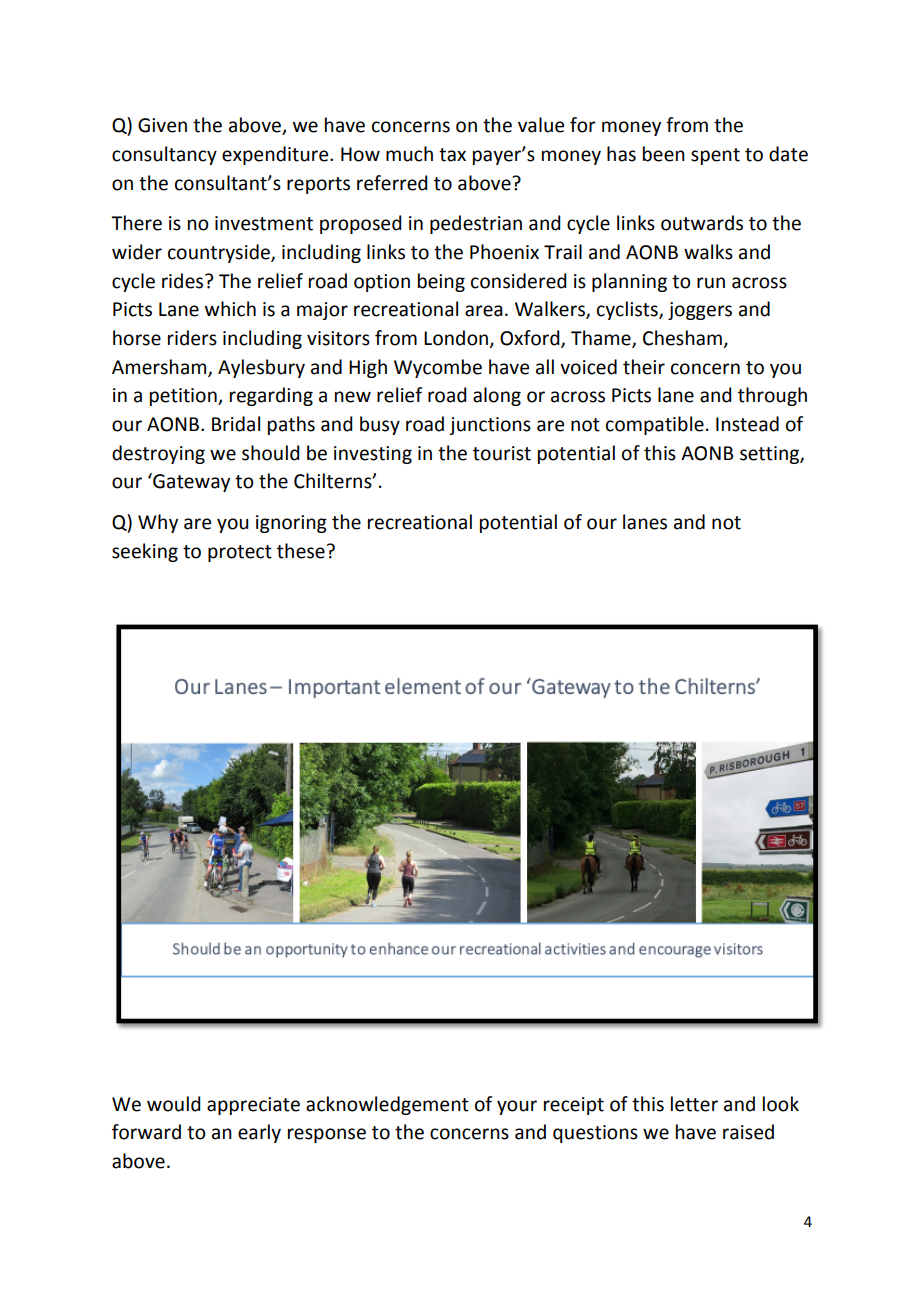 The width and height of the page is (924, 1308). What do you see at coordinates (164, 155) in the page?
I see `consultancy` at bounding box center [164, 155].
